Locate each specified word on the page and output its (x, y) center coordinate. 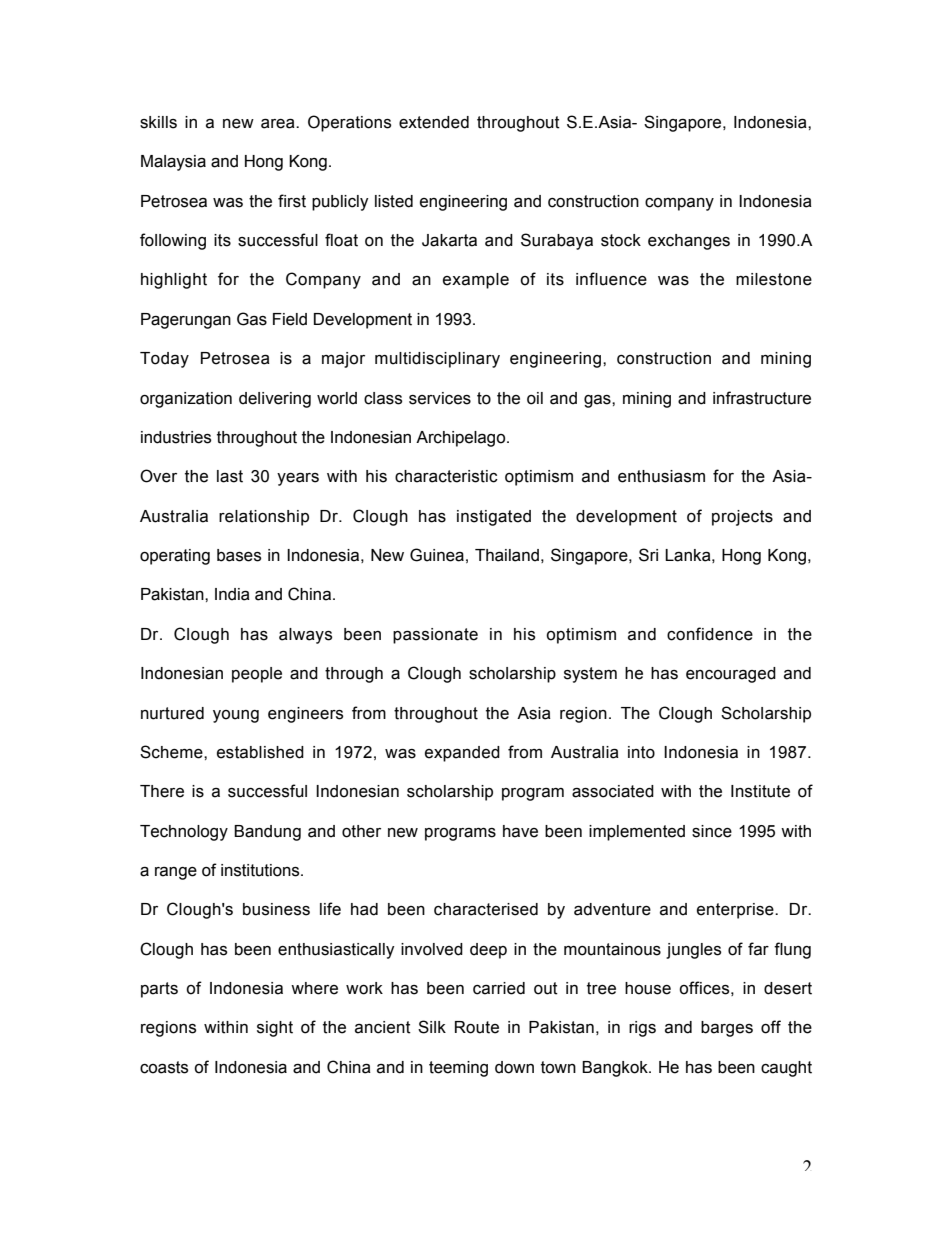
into (641, 752)
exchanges (689, 242)
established (260, 752)
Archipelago (462, 439)
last (230, 476)
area (279, 123)
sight (275, 1029)
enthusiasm (661, 476)
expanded (462, 754)
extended (434, 122)
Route (477, 1027)
